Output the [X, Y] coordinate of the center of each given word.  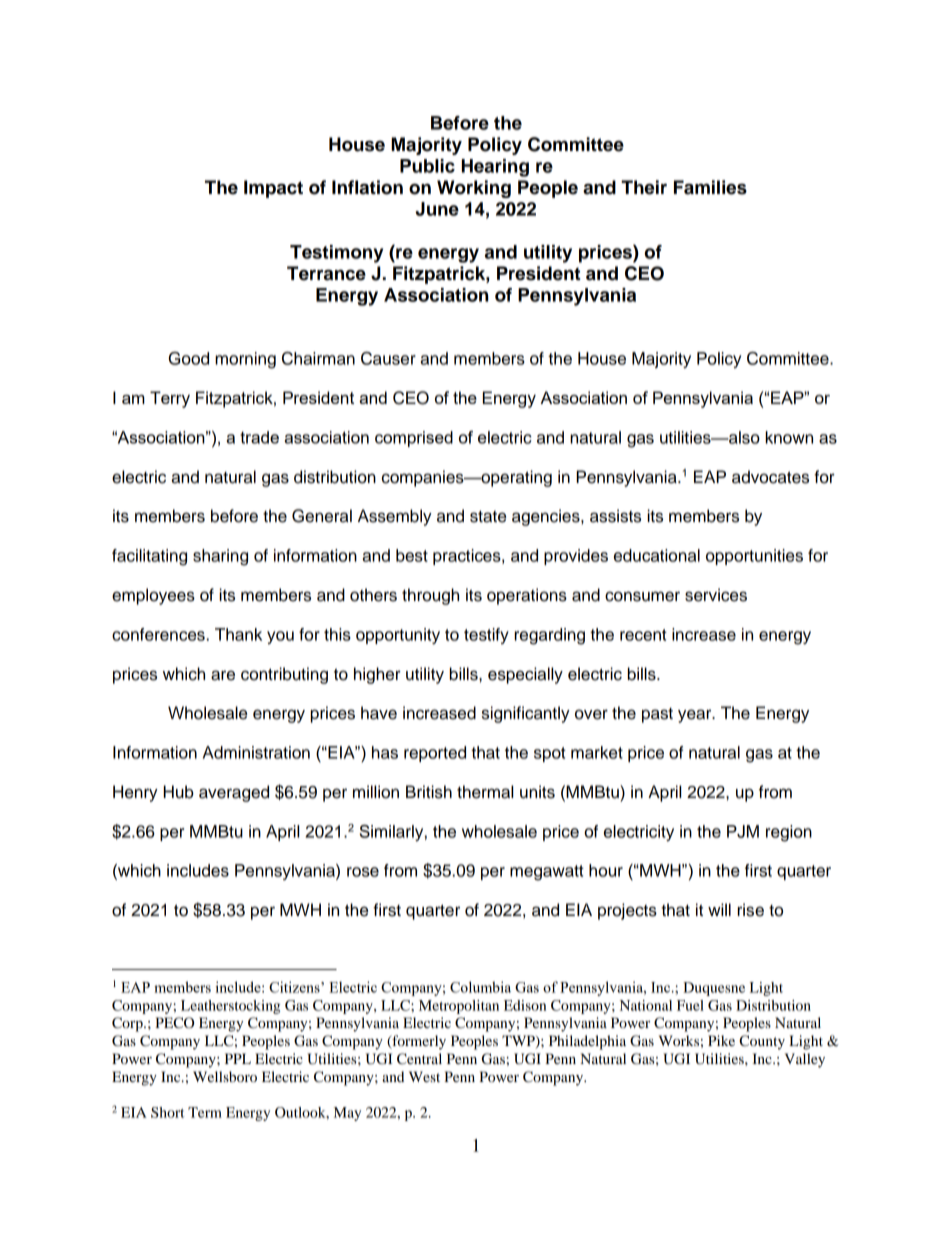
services [716, 595]
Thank [238, 634]
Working [474, 189]
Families [710, 187]
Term [205, 1112]
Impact [273, 189]
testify [486, 636]
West [424, 1076]
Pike [721, 1040]
